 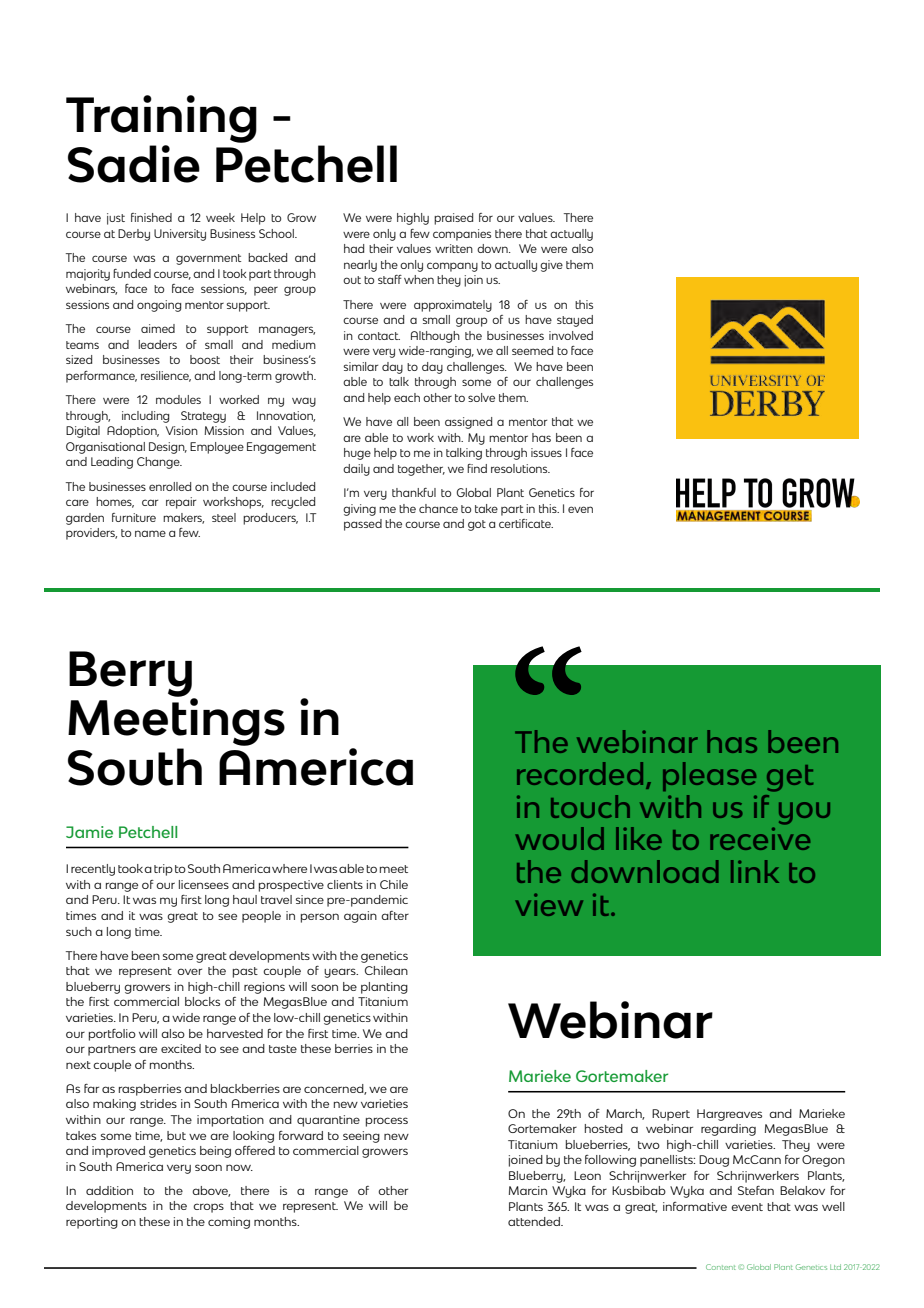 What do you see at coordinates (89, 832) in the screenshot?
I see `Jamie` at bounding box center [89, 832].
